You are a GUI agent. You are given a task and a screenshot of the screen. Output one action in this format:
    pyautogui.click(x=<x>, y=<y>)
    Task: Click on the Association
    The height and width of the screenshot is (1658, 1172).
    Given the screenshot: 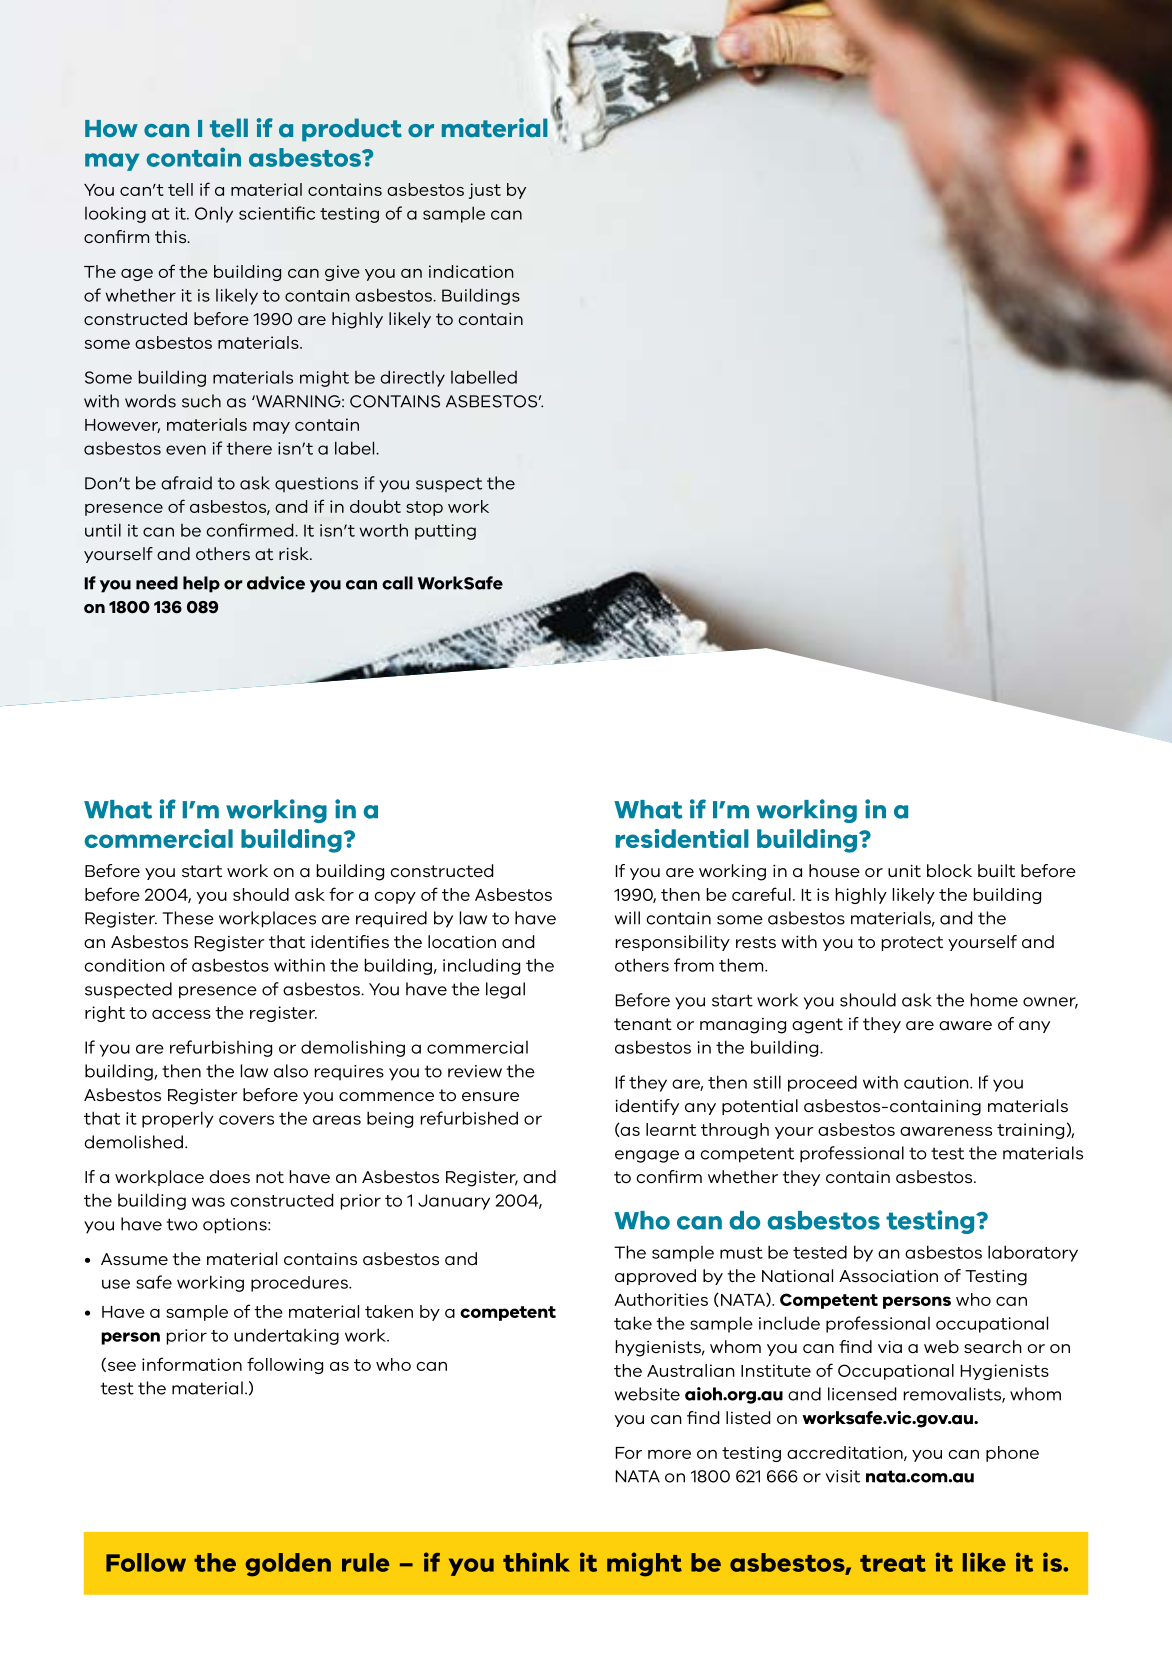 What is the action you would take?
    pyautogui.click(x=888, y=1276)
